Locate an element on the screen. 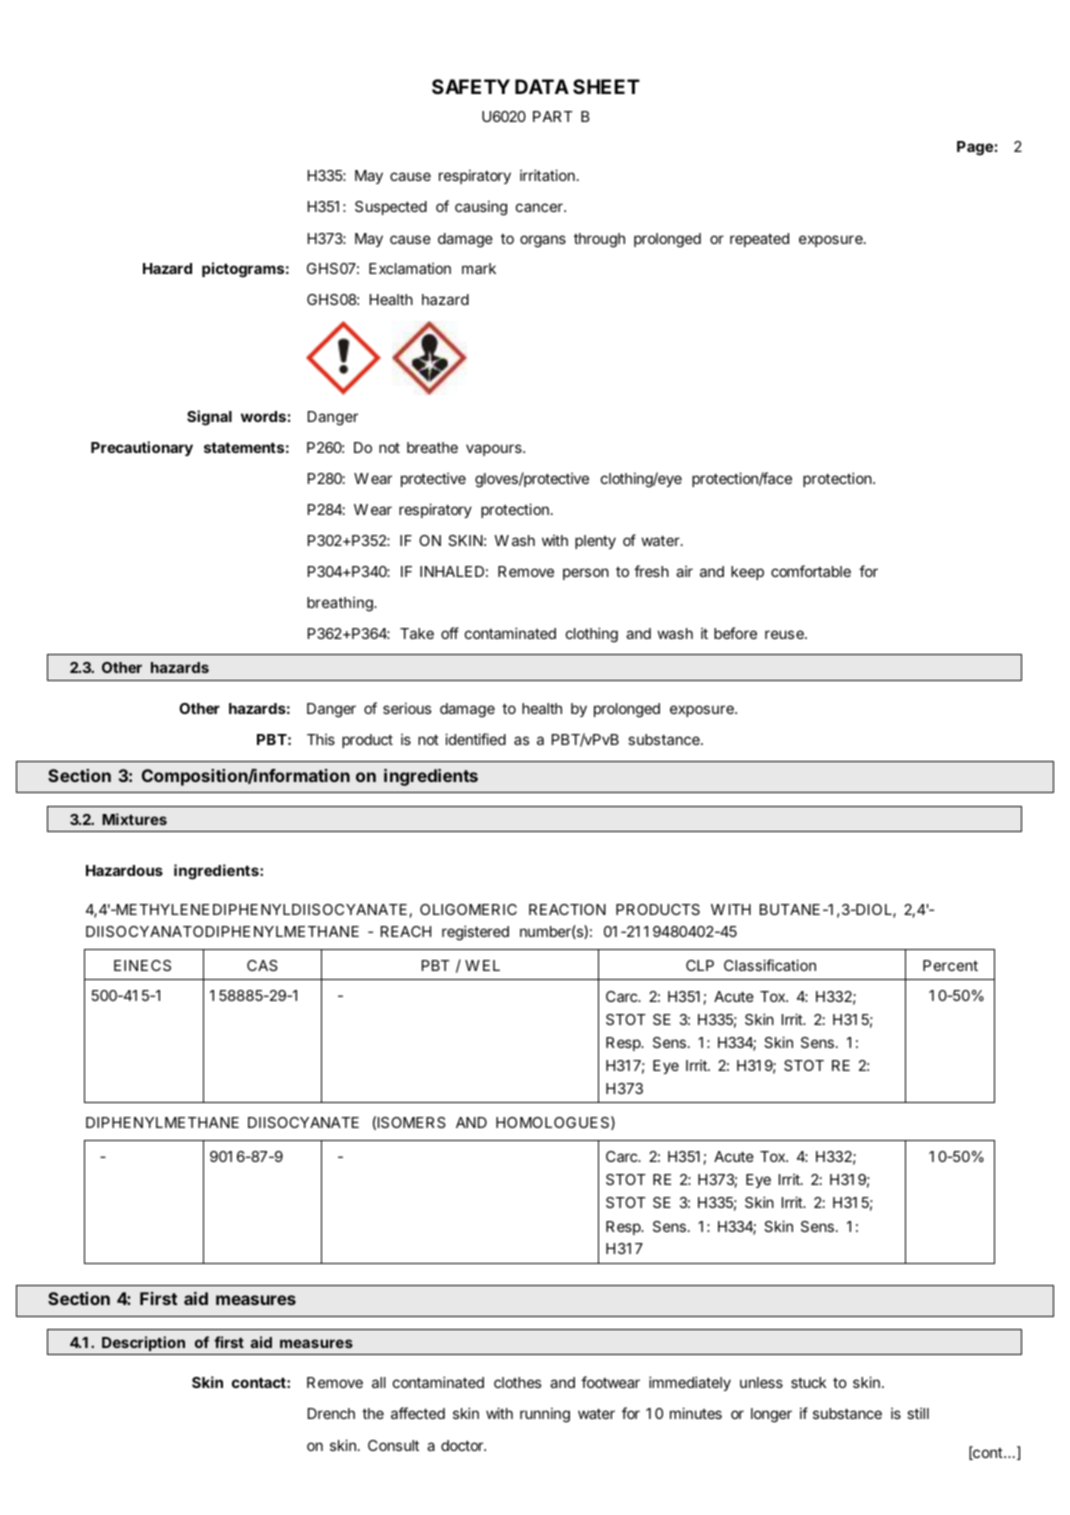  vapours is located at coordinates (495, 450).
